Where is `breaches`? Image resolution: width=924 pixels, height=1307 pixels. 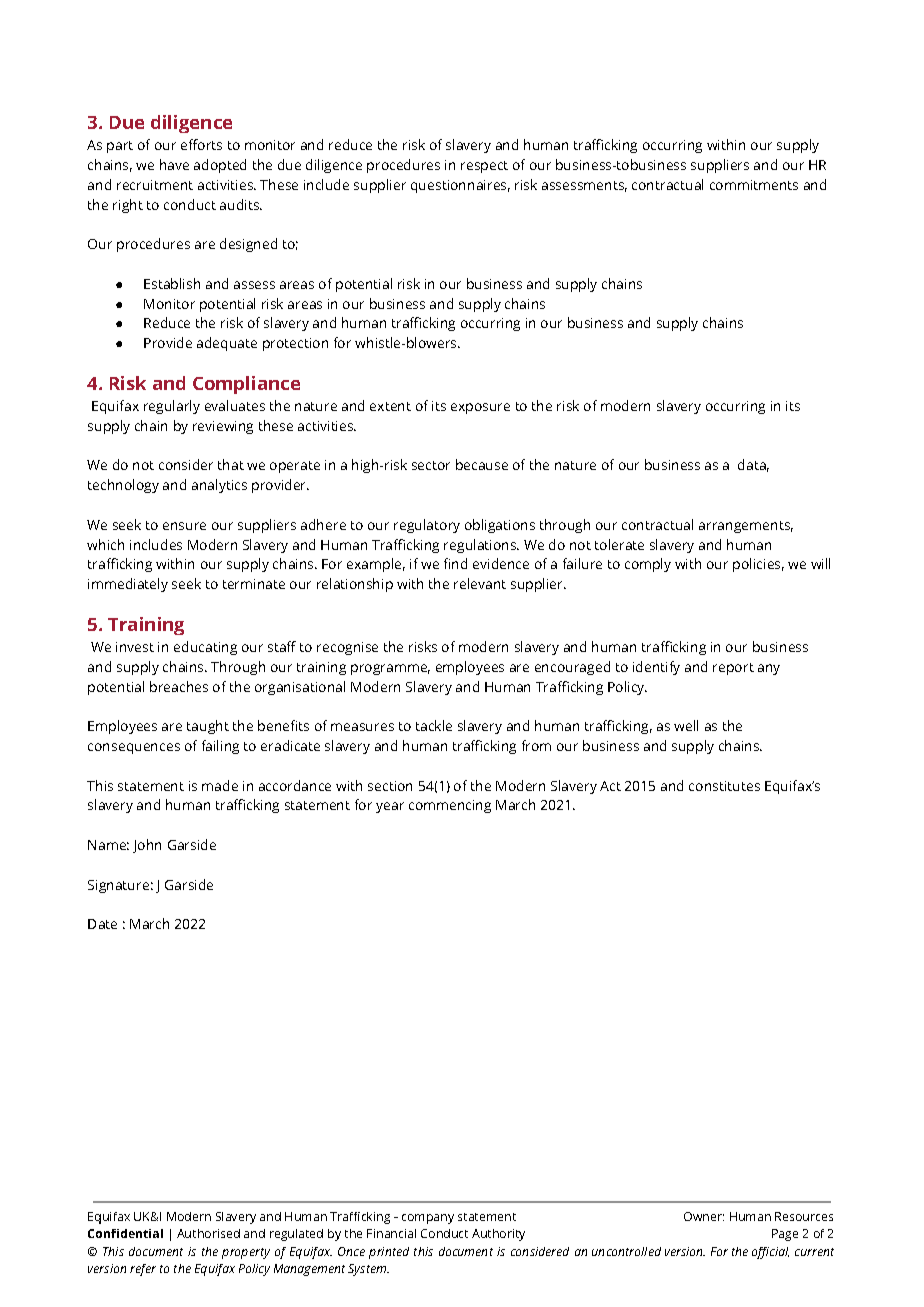
breaches is located at coordinates (179, 686).
